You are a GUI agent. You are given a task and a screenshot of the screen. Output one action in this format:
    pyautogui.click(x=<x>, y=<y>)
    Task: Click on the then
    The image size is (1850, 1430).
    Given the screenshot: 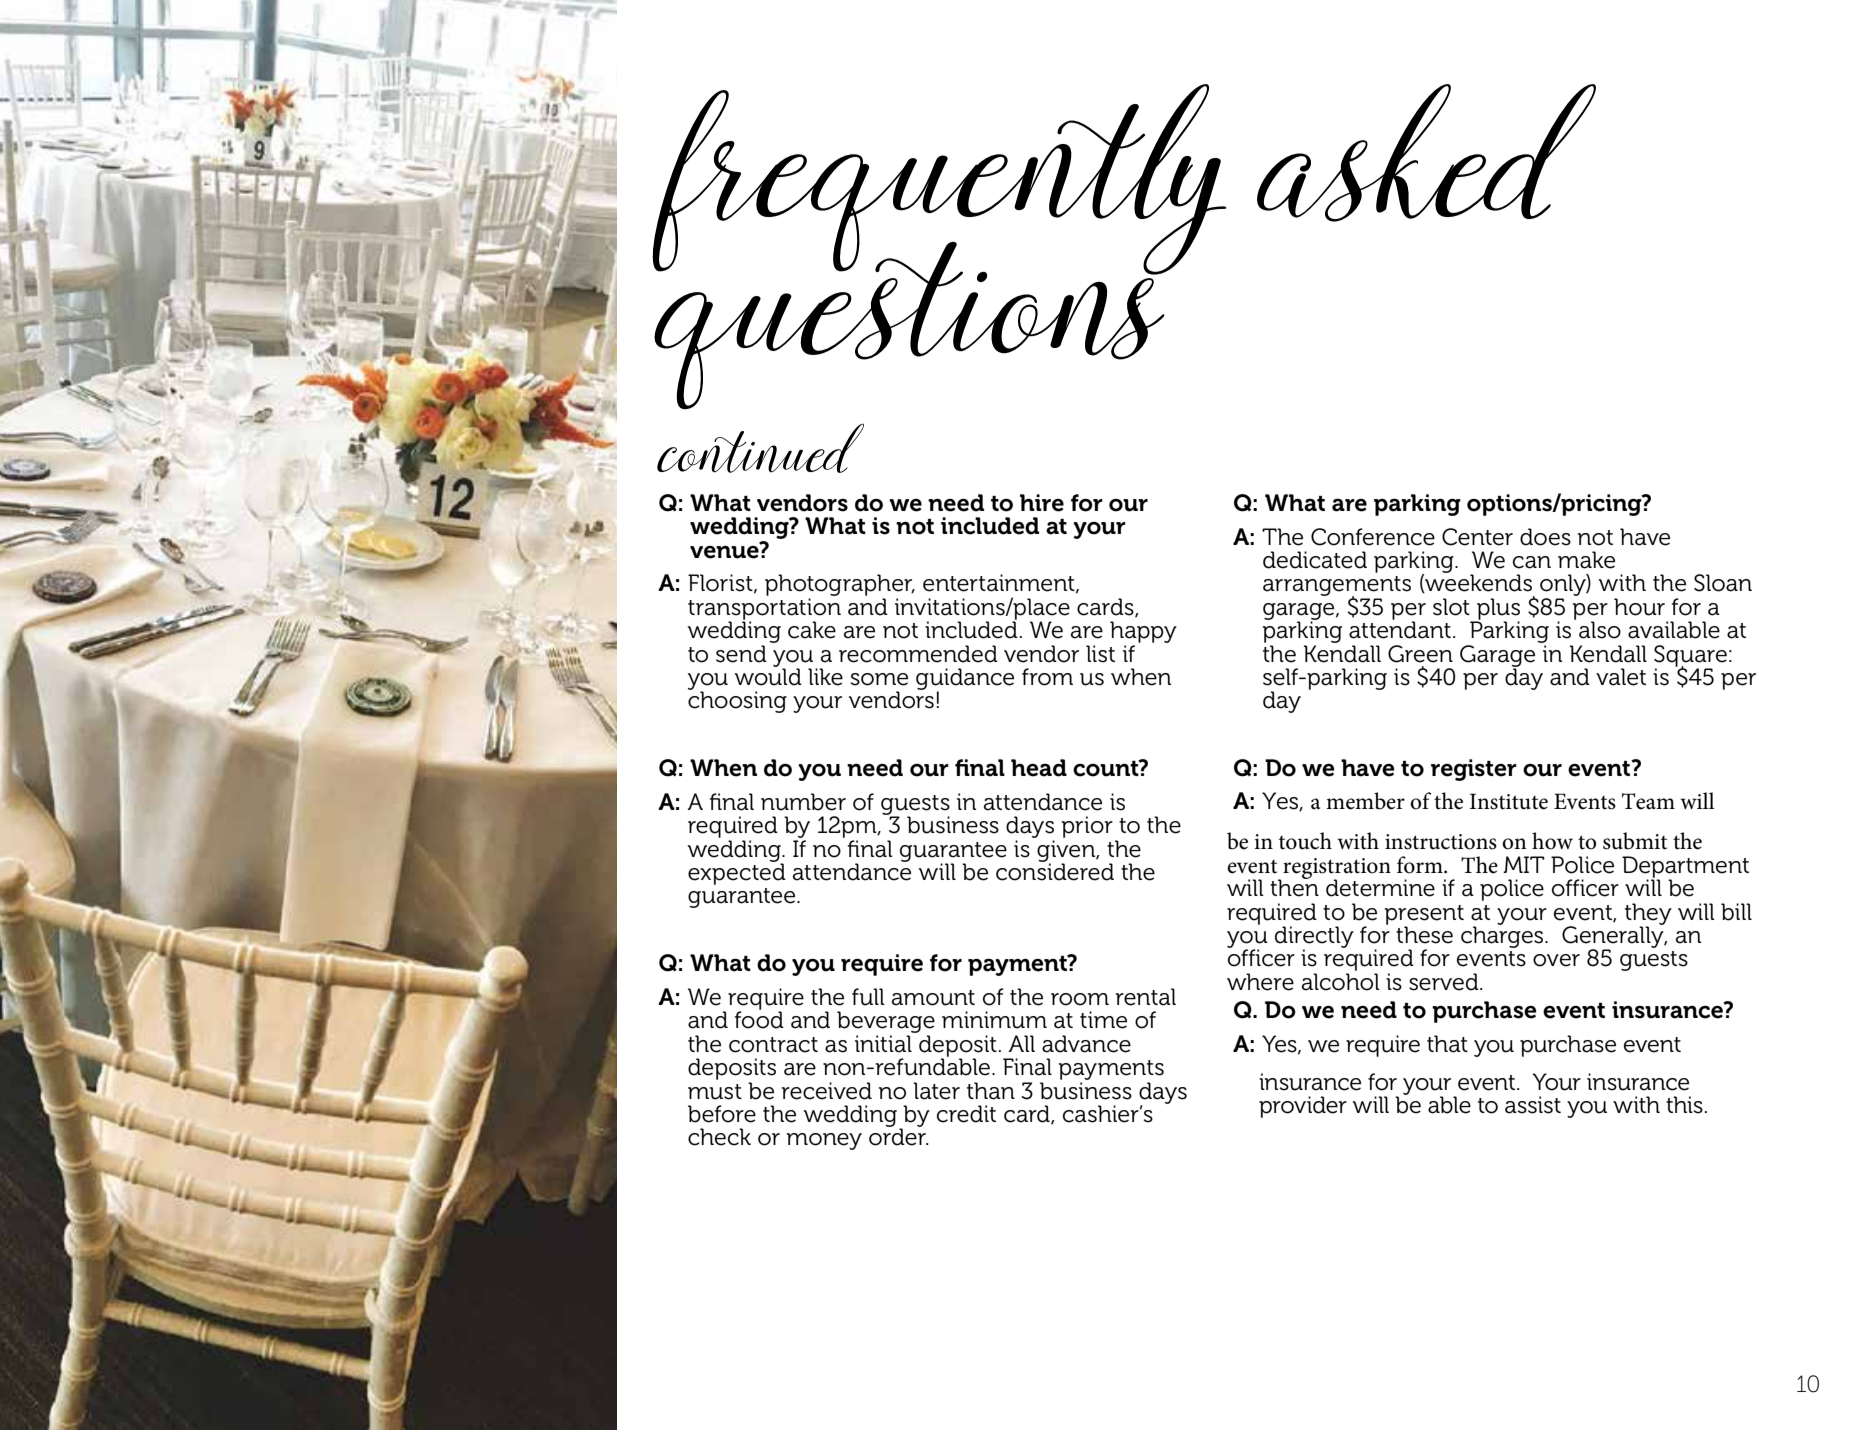 What is the action you would take?
    pyautogui.click(x=1294, y=887)
